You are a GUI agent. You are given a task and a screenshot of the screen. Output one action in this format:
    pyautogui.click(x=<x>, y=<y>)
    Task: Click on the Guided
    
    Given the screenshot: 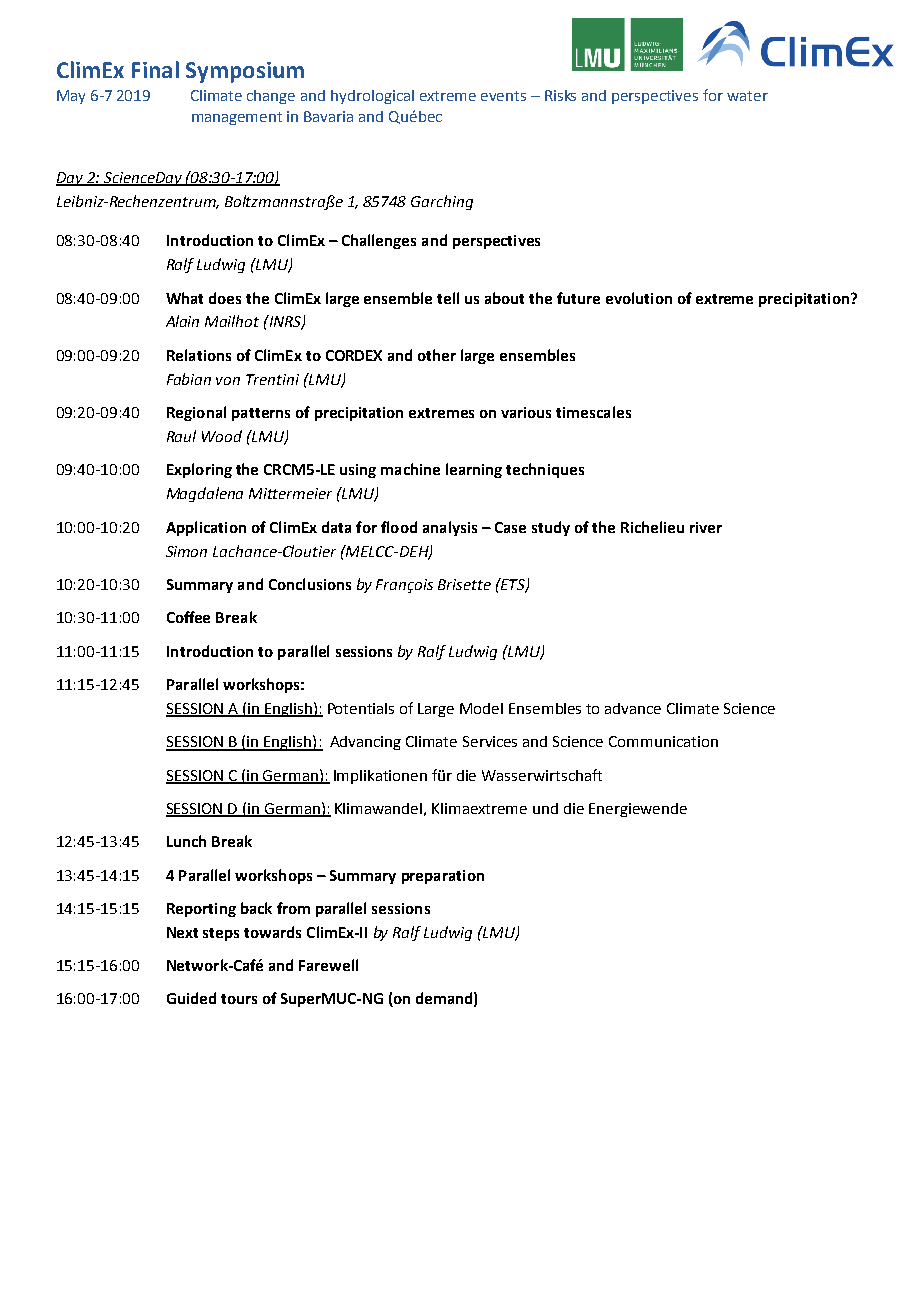 What is the action you would take?
    pyautogui.click(x=191, y=998)
